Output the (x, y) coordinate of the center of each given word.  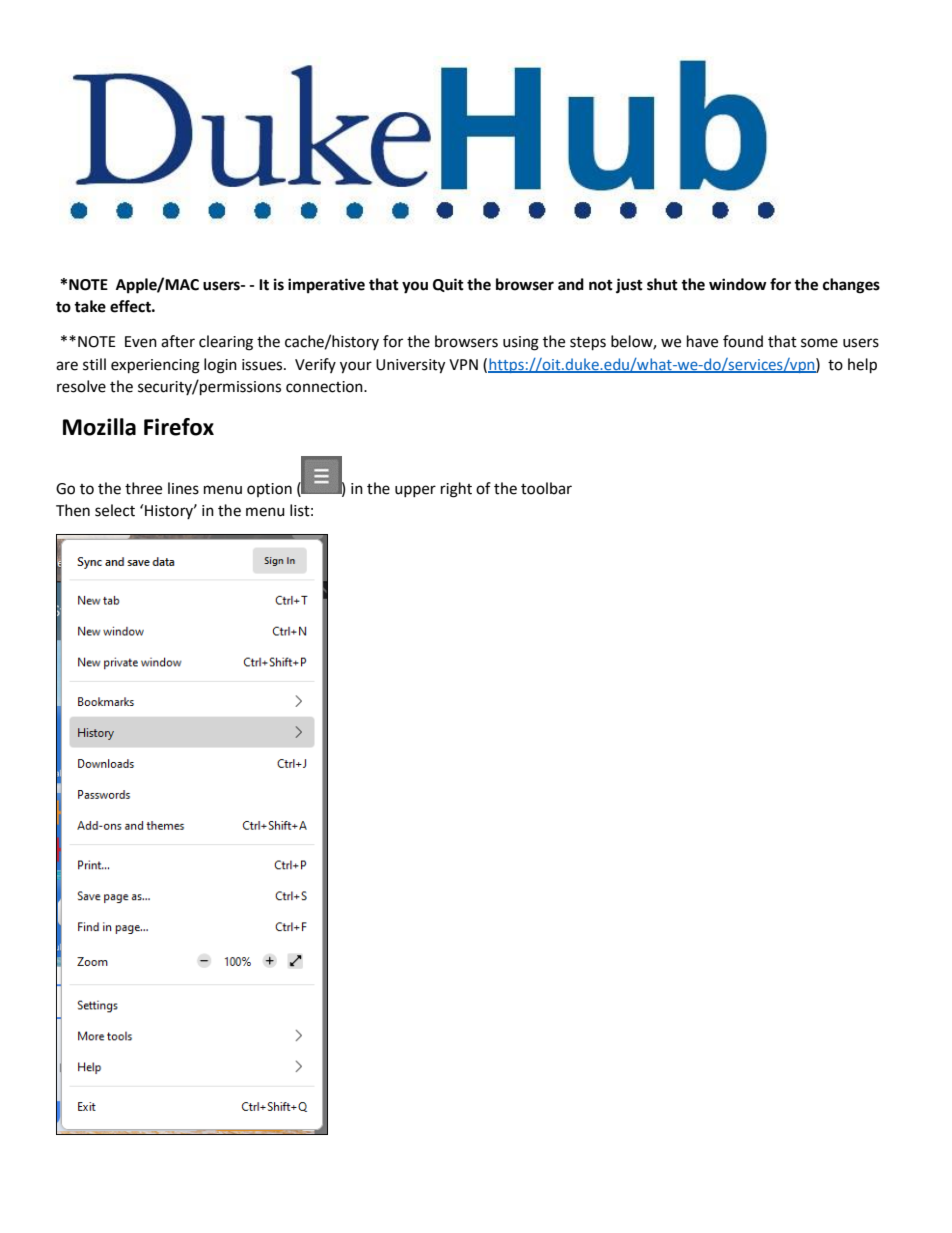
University (410, 366)
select (115, 510)
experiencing (155, 366)
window (738, 284)
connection (325, 387)
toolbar (546, 488)
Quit (448, 285)
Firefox (179, 427)
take (90, 306)
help (862, 366)
